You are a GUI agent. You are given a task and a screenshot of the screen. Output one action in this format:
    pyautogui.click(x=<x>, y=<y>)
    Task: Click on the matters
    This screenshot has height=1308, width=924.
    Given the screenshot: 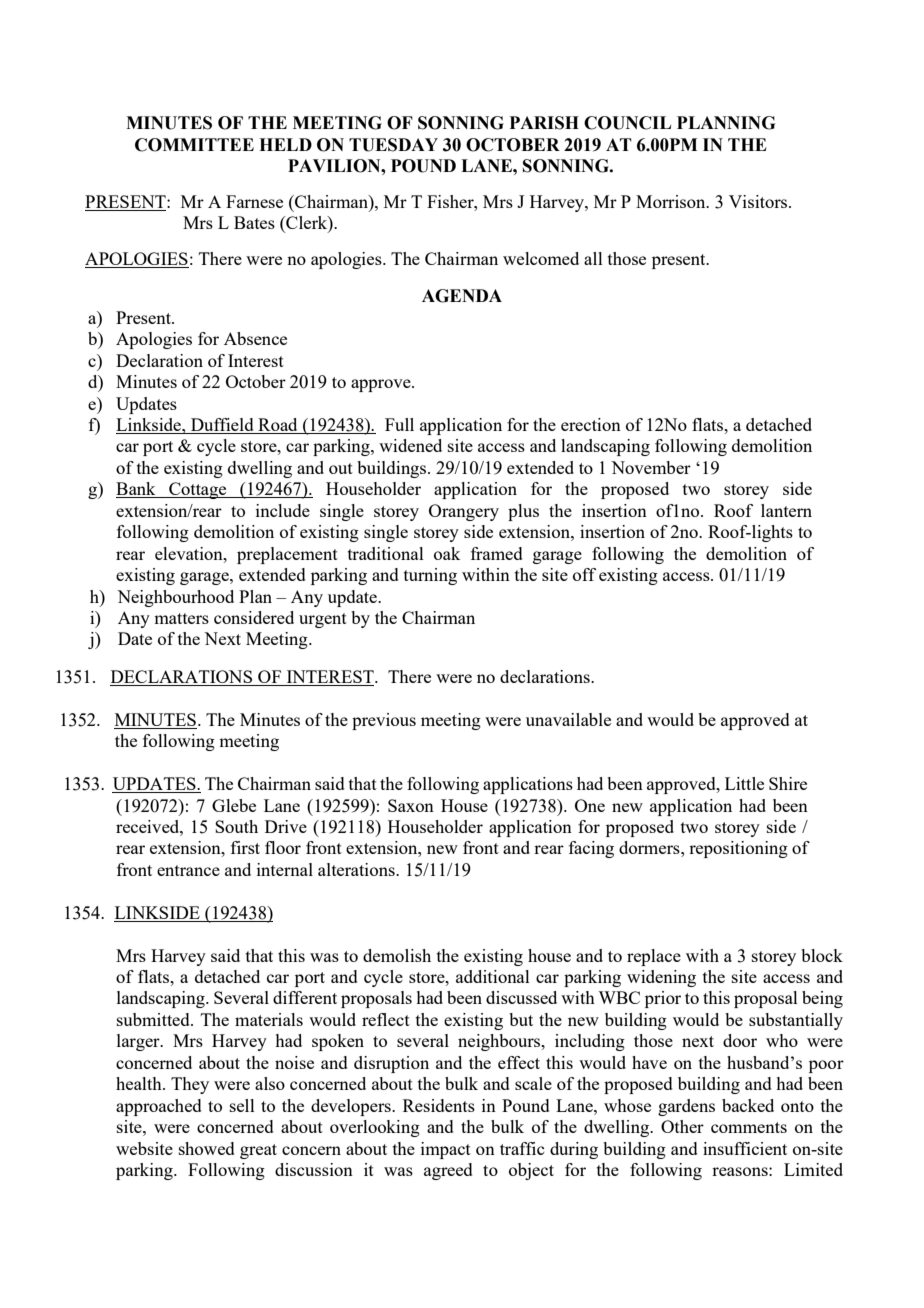 What is the action you would take?
    pyautogui.click(x=181, y=618)
